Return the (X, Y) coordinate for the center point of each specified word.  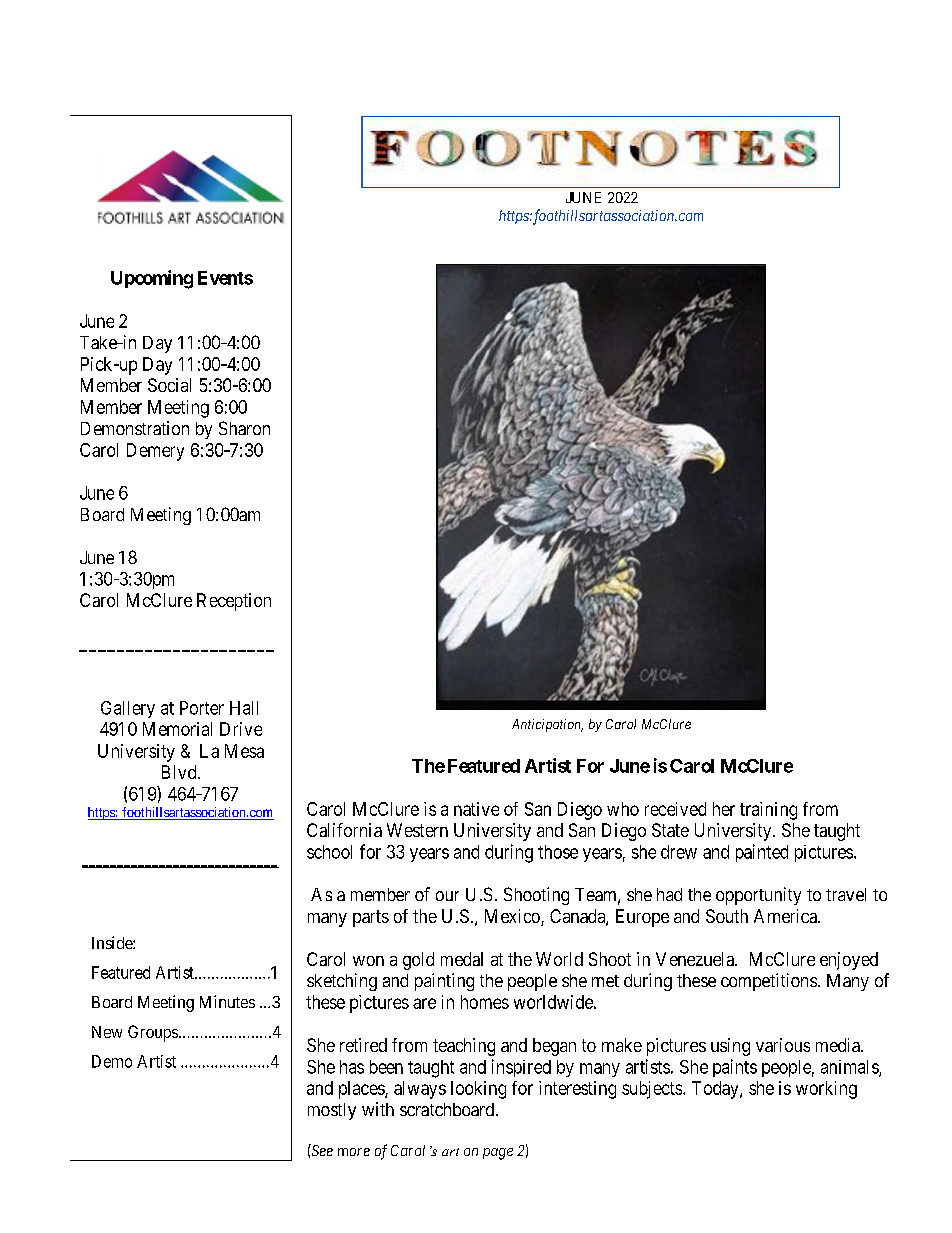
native (476, 809)
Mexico (513, 917)
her (724, 809)
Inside (113, 942)
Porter (202, 708)
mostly (332, 1111)
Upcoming (152, 279)
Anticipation (547, 725)
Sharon (244, 428)
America (786, 916)
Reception (234, 602)
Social (169, 385)
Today (716, 1090)
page (498, 1154)
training (768, 811)
